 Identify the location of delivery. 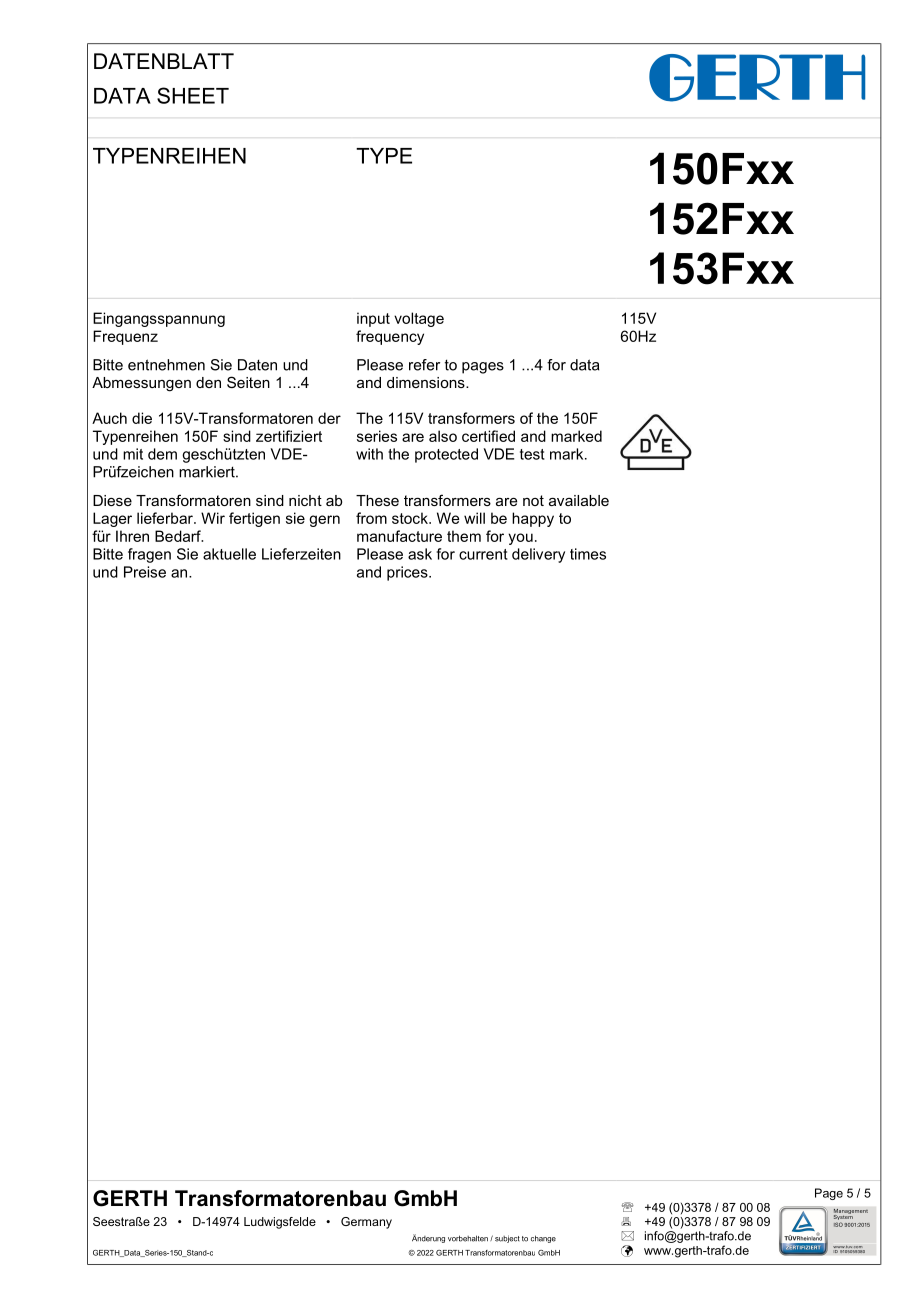
(538, 555).
